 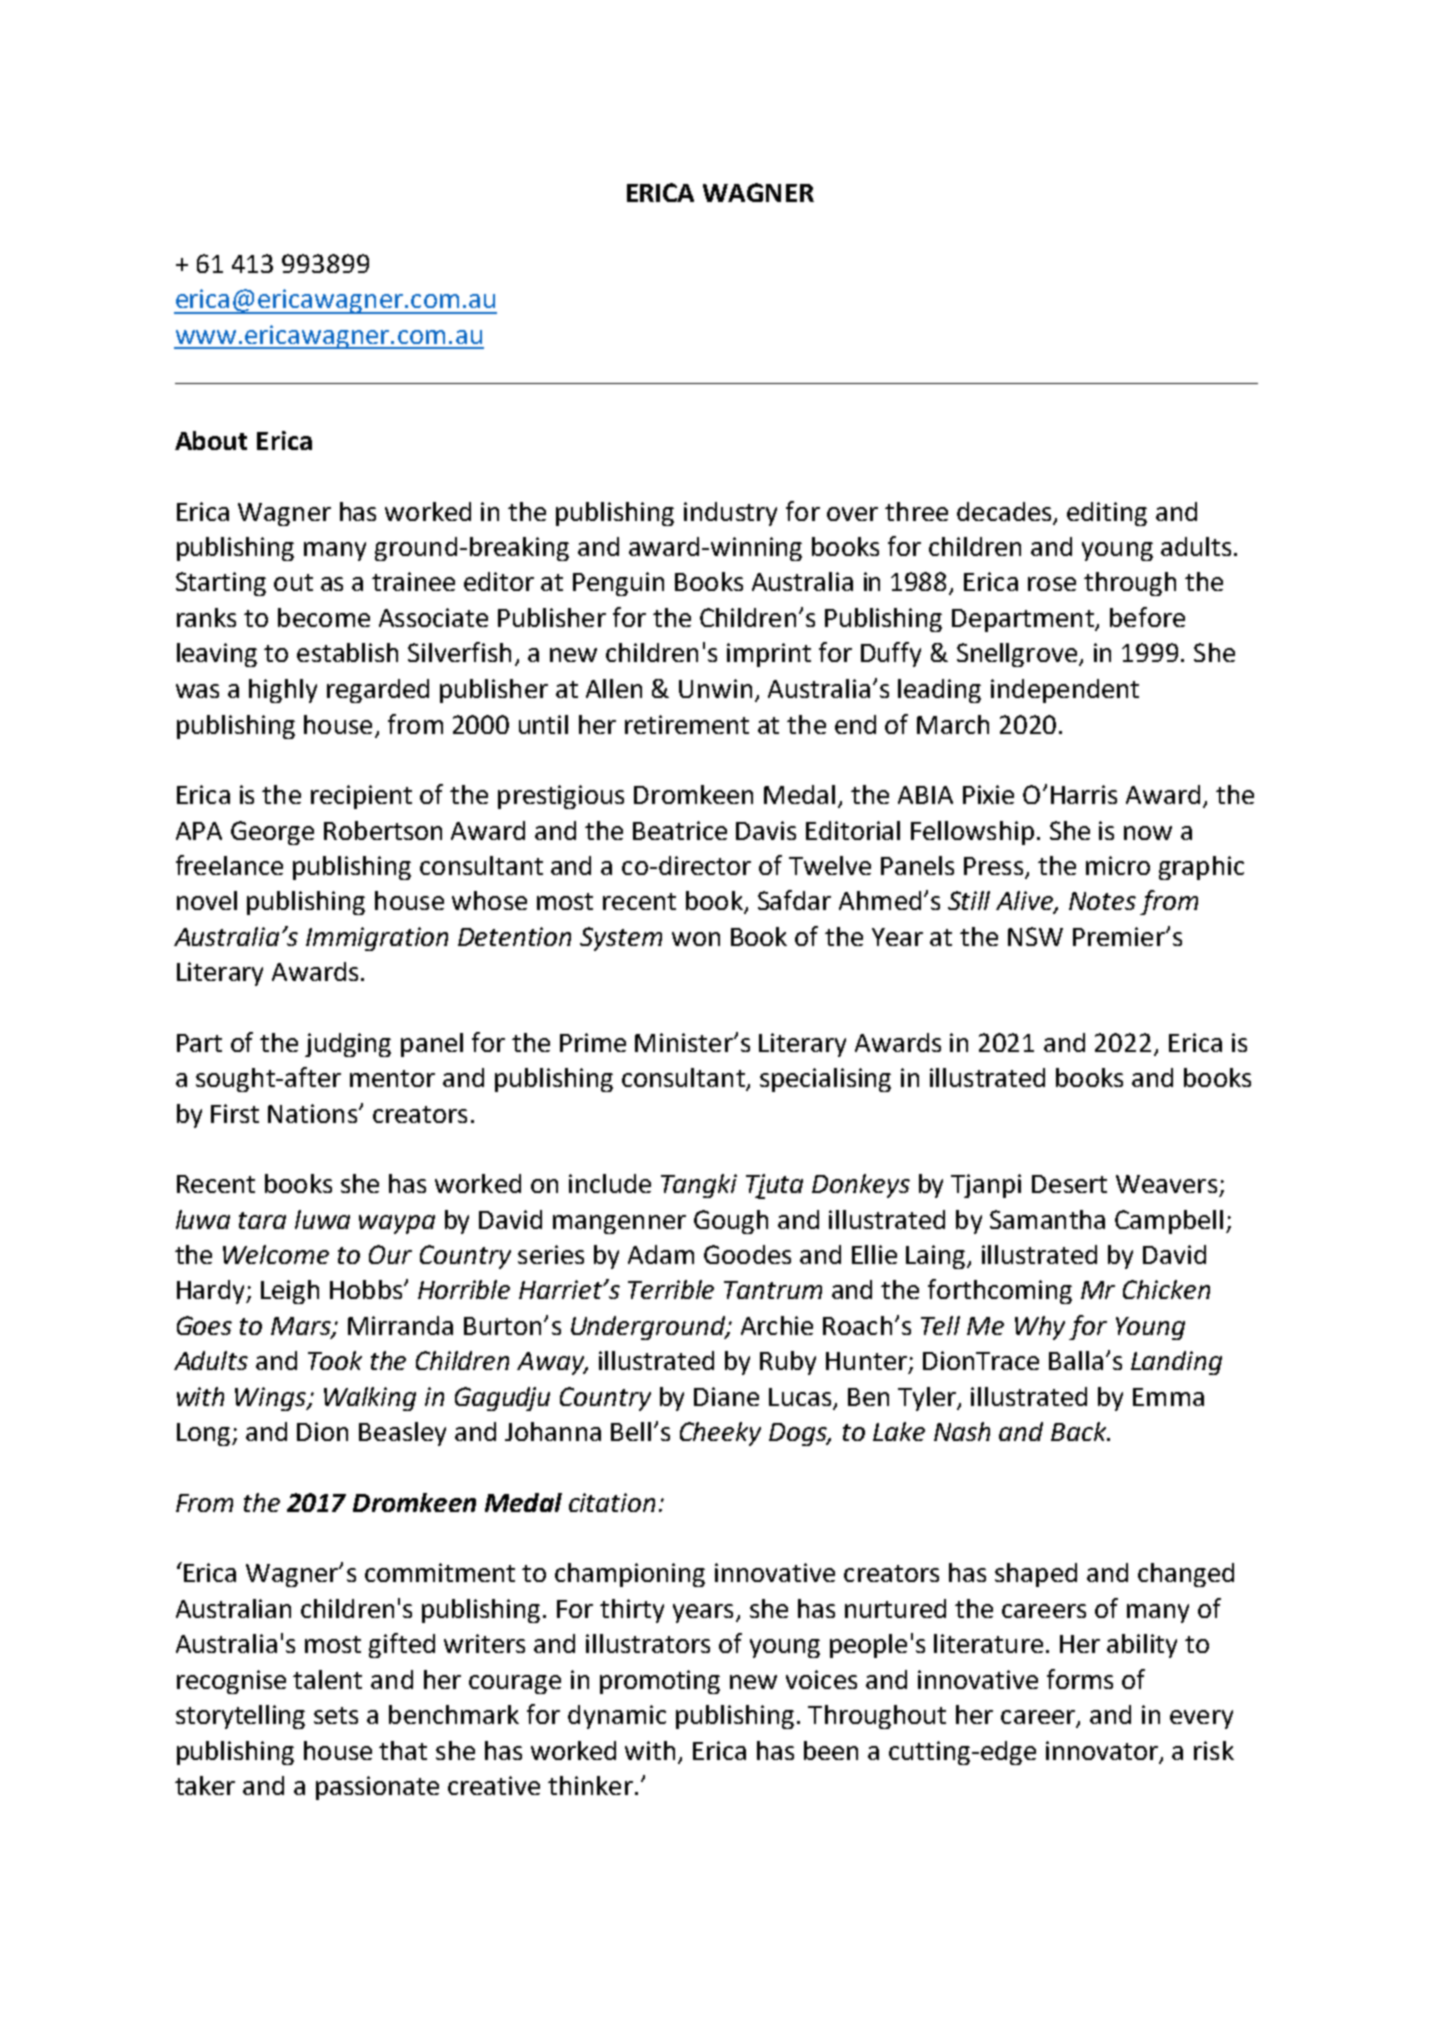 What do you see at coordinates (696, 939) in the screenshot?
I see `won` at bounding box center [696, 939].
